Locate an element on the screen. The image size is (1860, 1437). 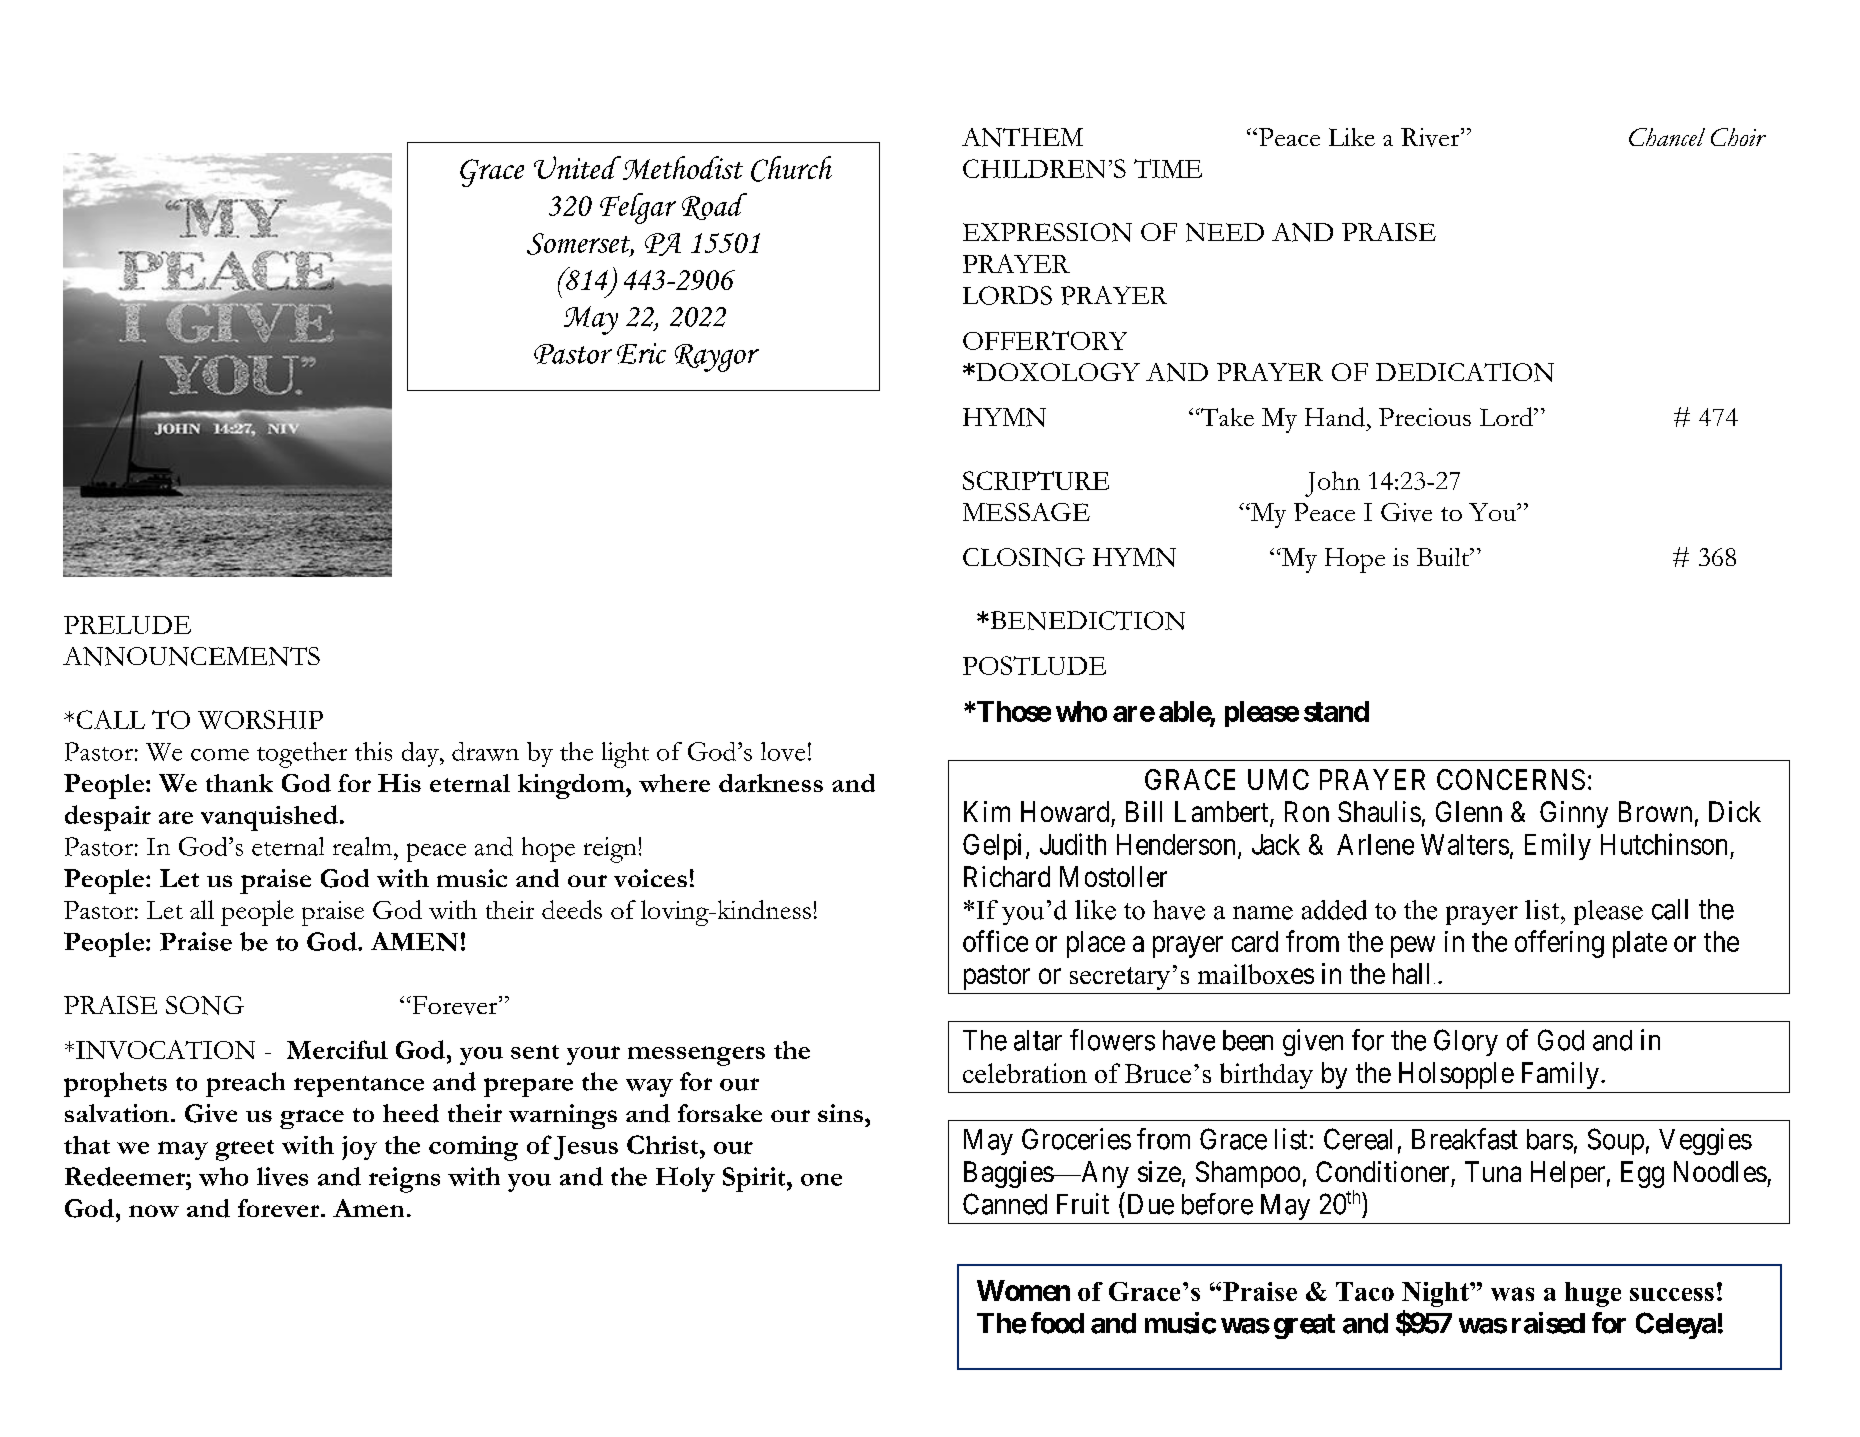
Eric is located at coordinates (641, 353).
